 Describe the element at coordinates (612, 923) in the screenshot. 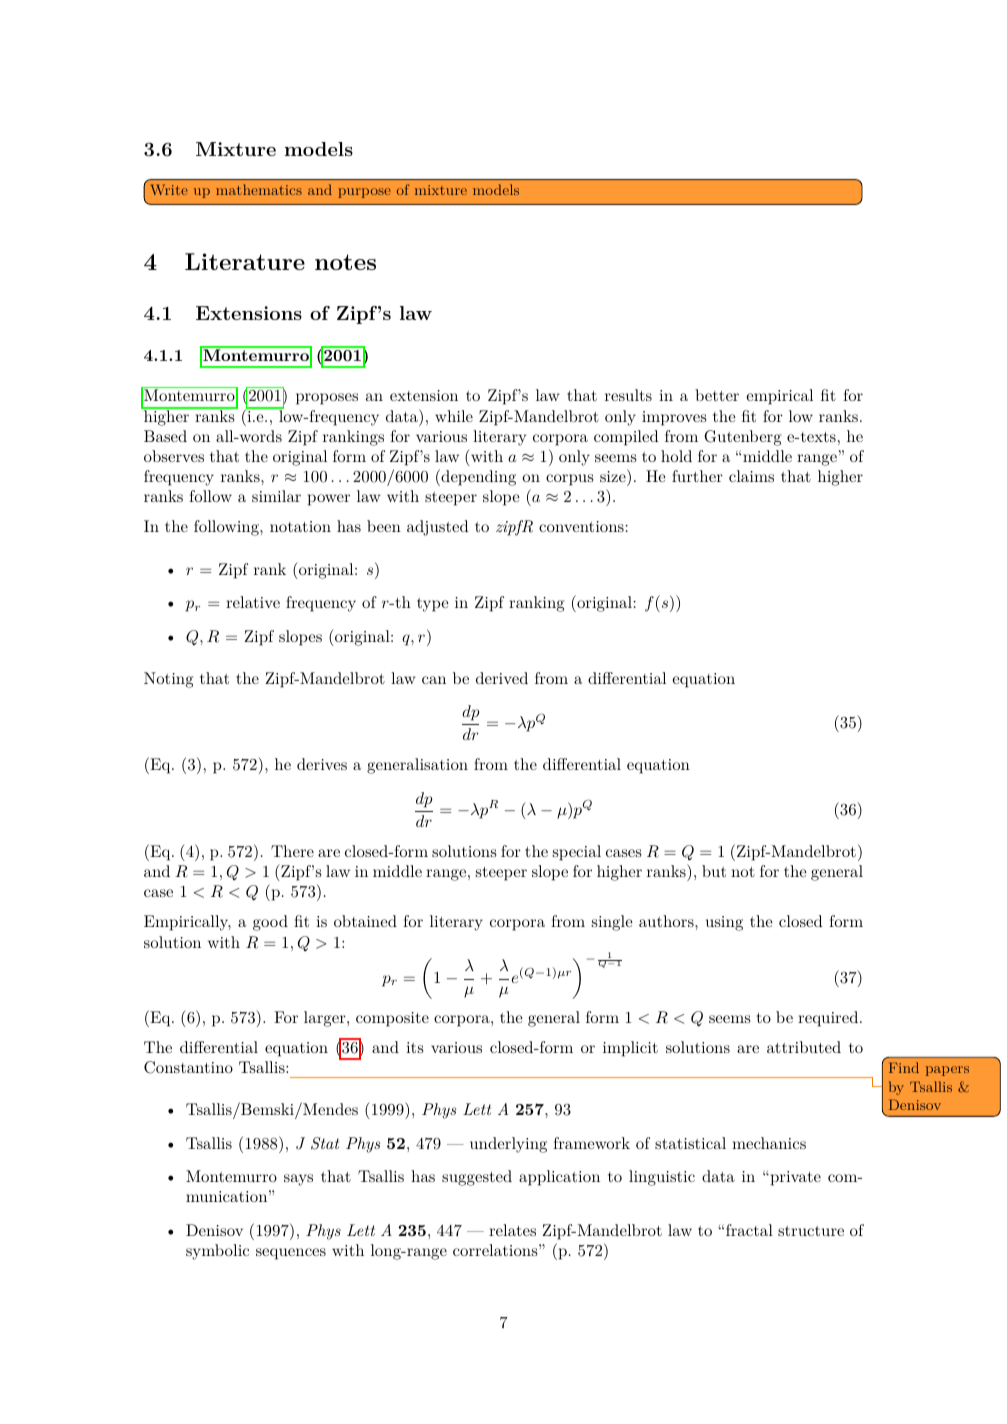

I see `single` at that location.
